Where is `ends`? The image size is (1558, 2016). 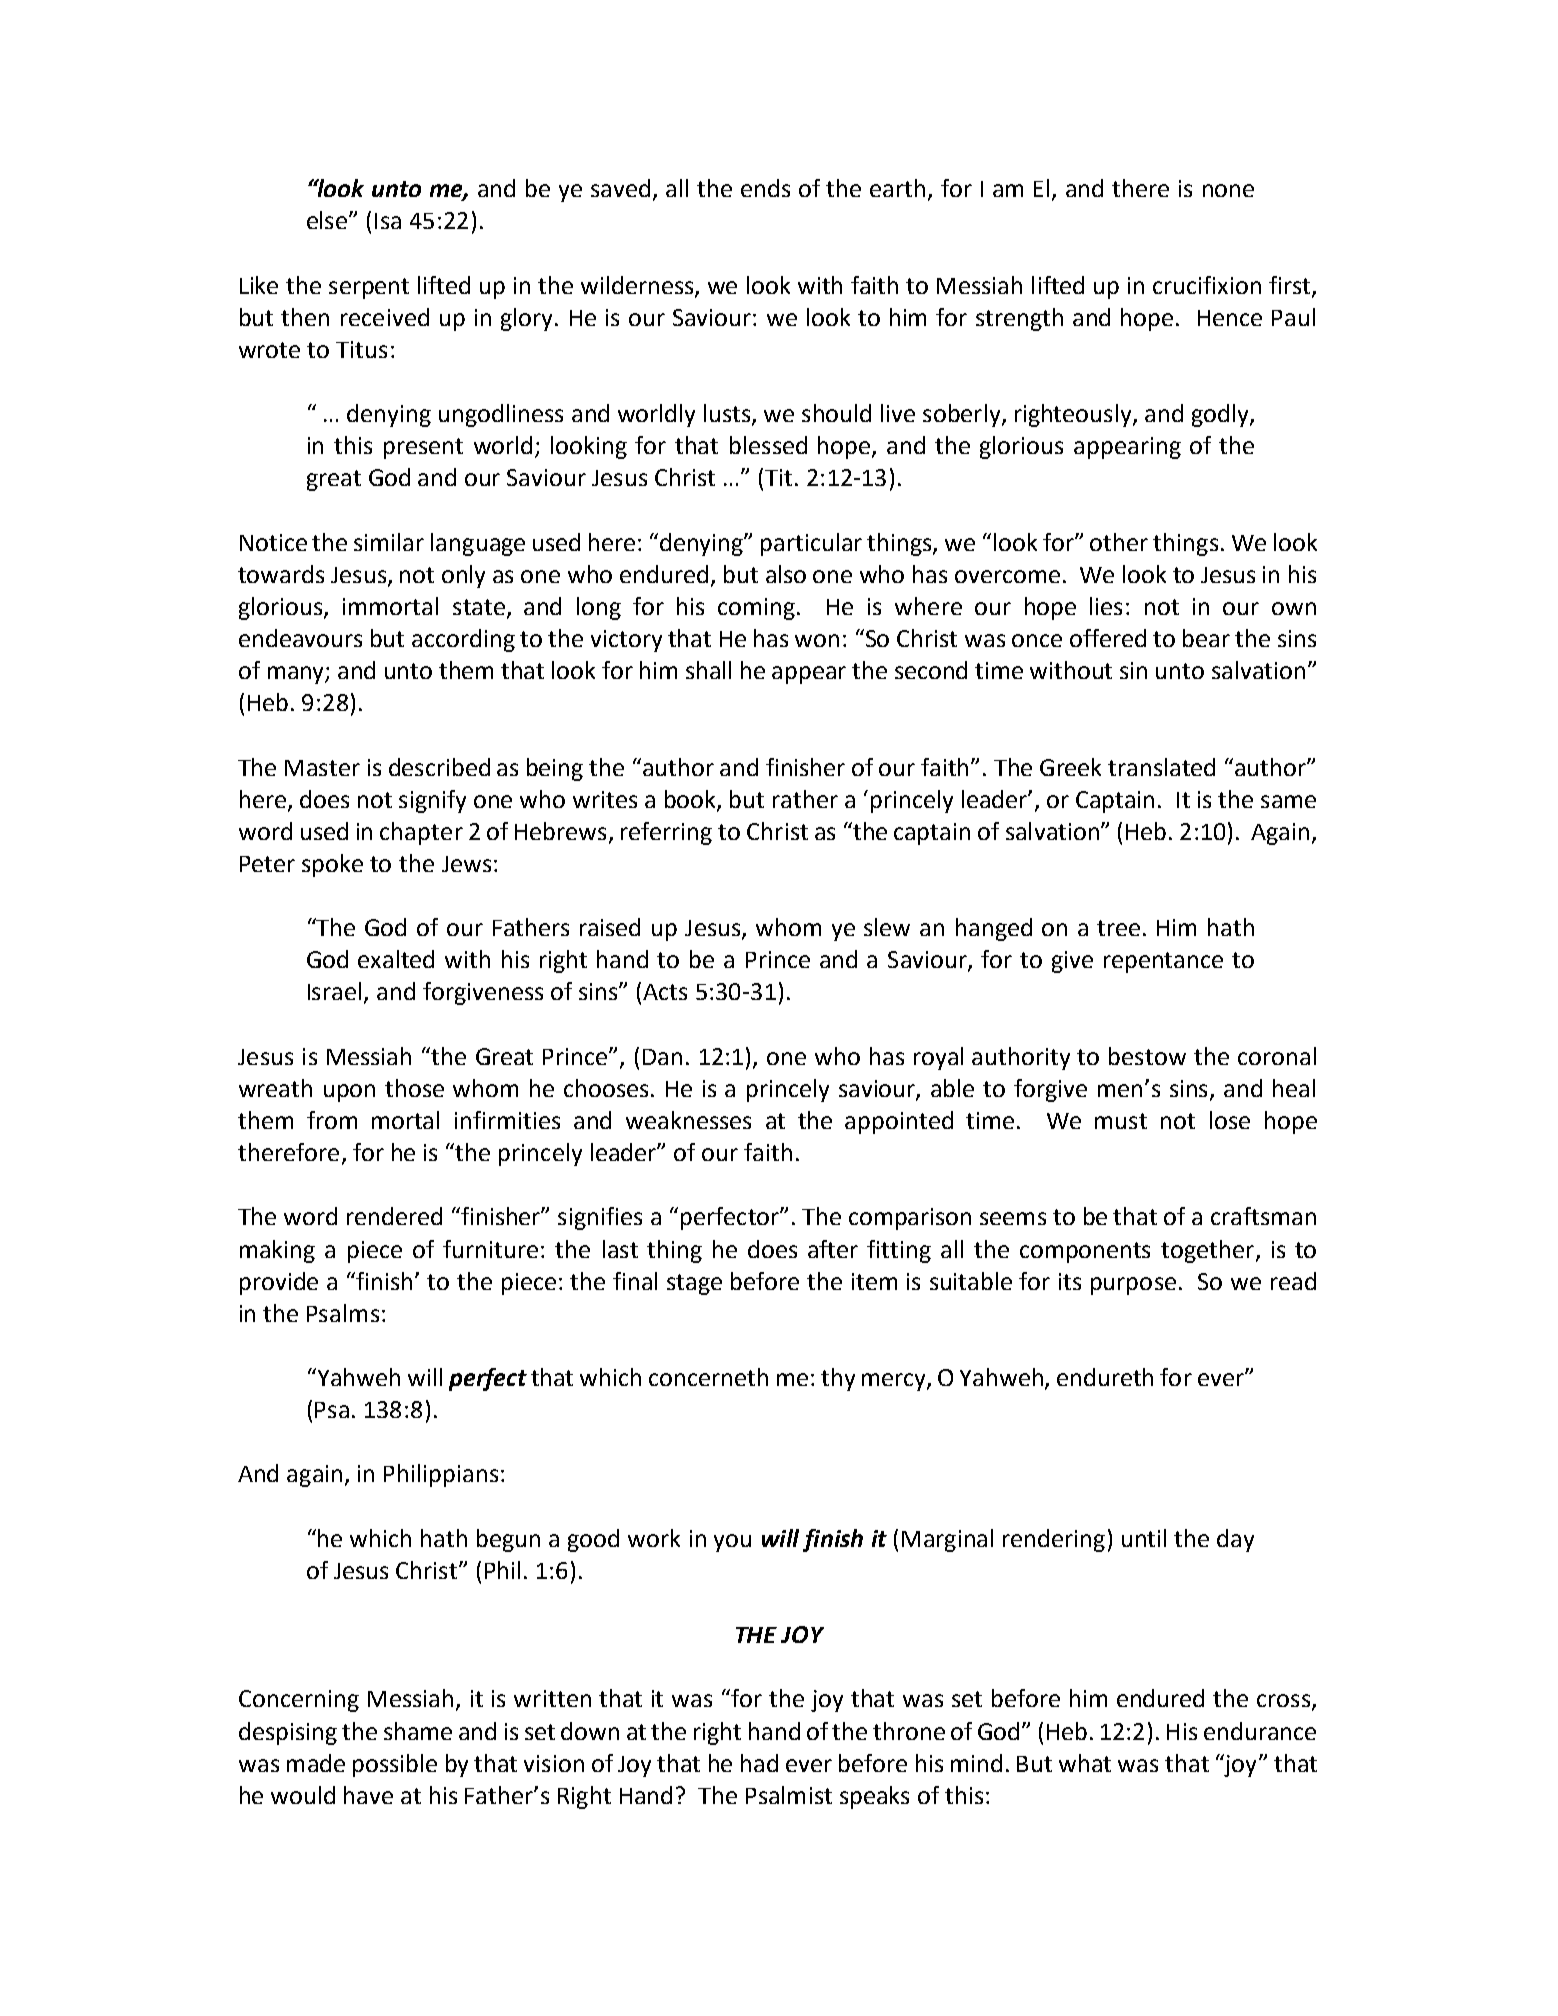 ends is located at coordinates (765, 188).
